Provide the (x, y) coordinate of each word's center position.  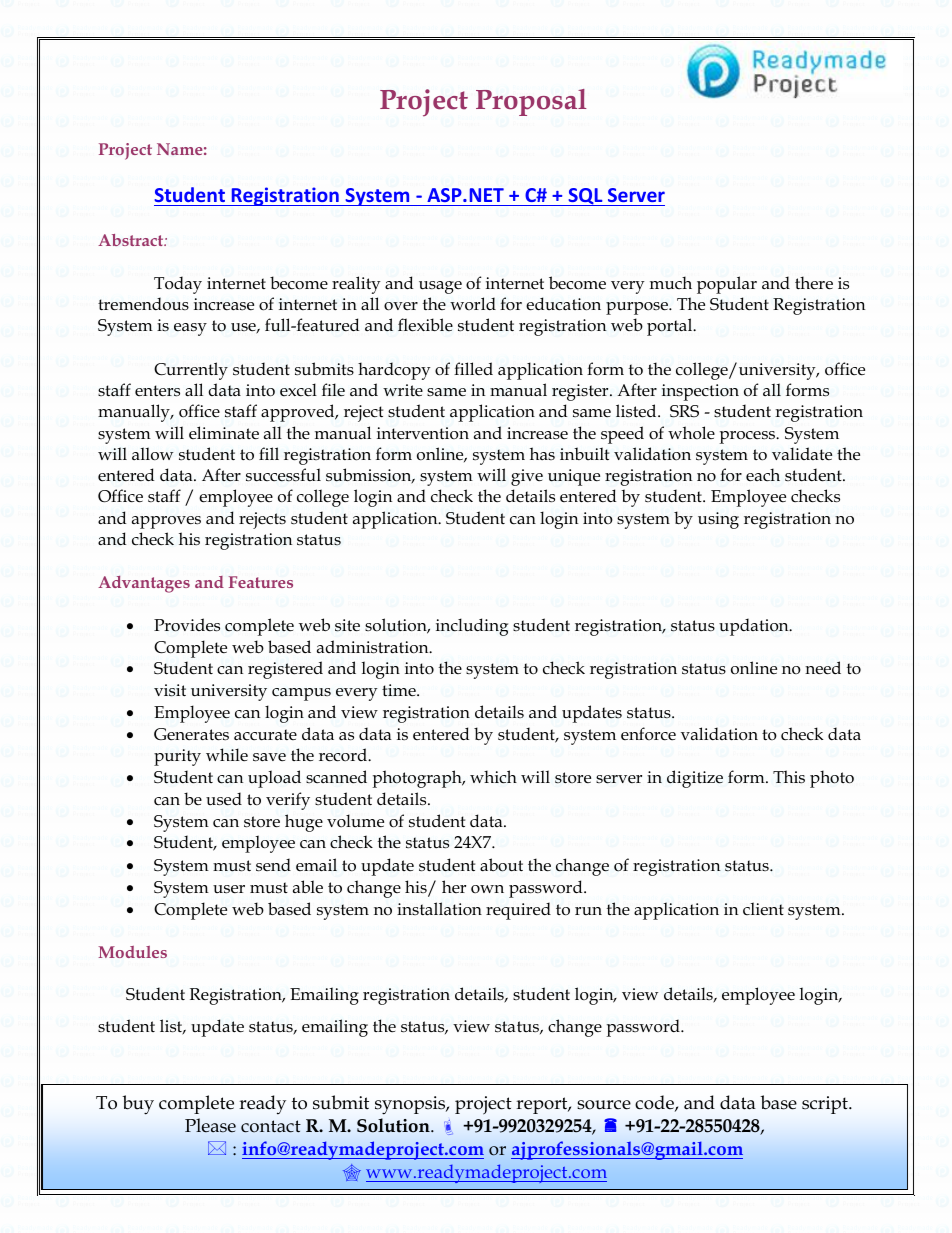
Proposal (531, 102)
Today (178, 285)
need (823, 668)
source (604, 1105)
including (472, 627)
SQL (585, 197)
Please (210, 1125)
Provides (187, 625)
